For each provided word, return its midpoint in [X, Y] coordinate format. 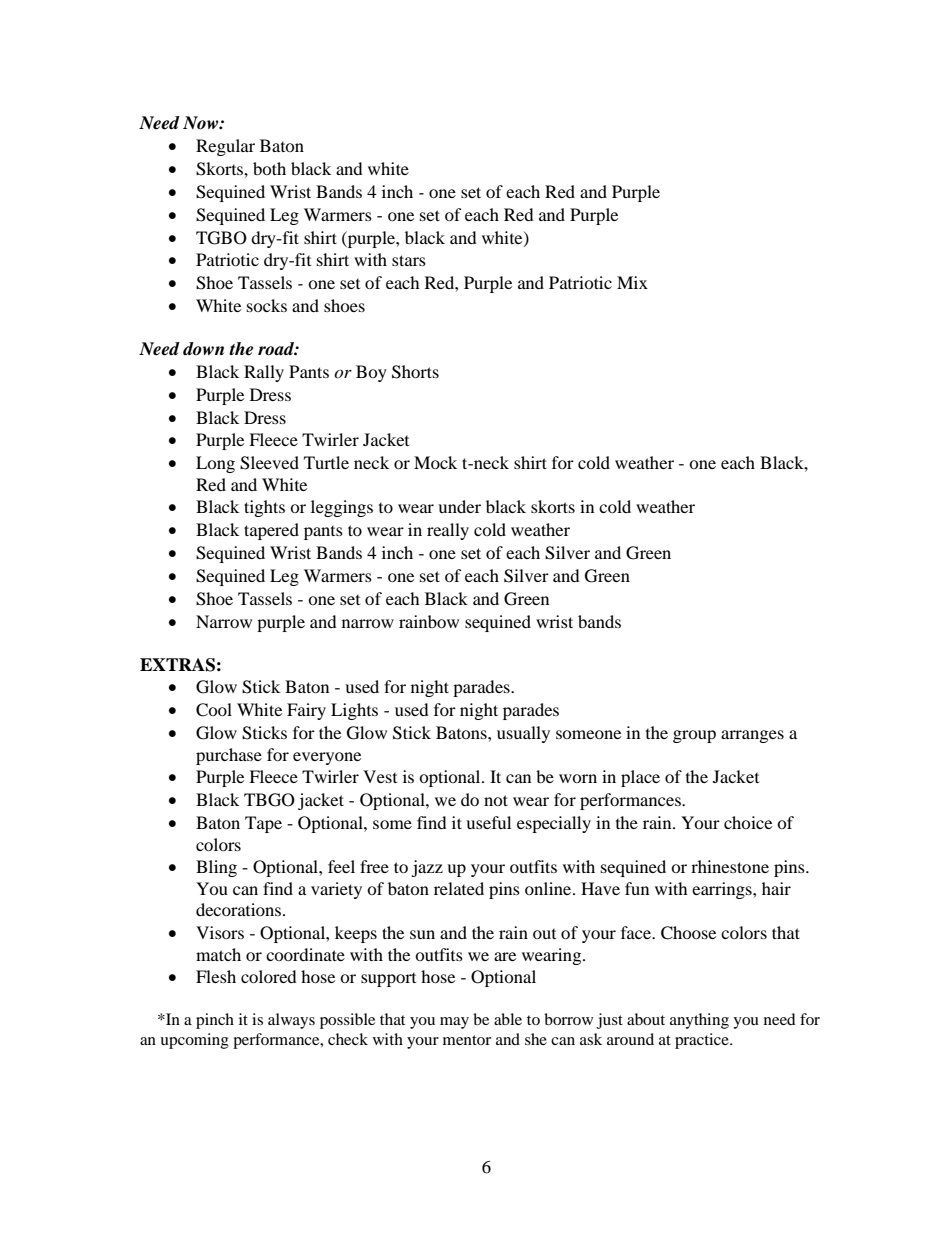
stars [409, 260]
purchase [229, 756]
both [269, 168]
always [291, 1021]
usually [523, 734]
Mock [435, 462]
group [694, 736]
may [454, 1023]
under [459, 506]
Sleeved [269, 463]
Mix [632, 282]
